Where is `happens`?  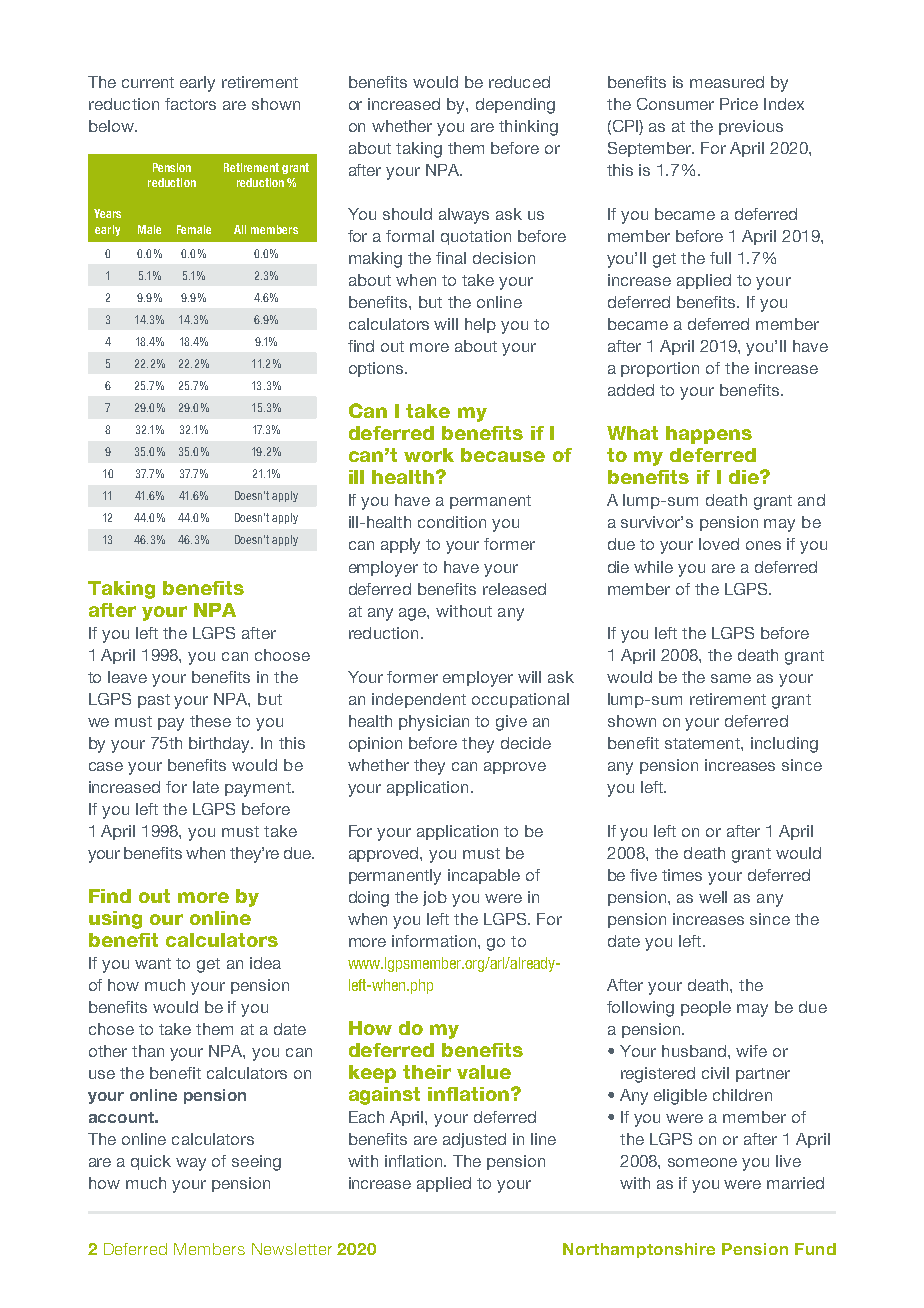
happens is located at coordinates (709, 435).
